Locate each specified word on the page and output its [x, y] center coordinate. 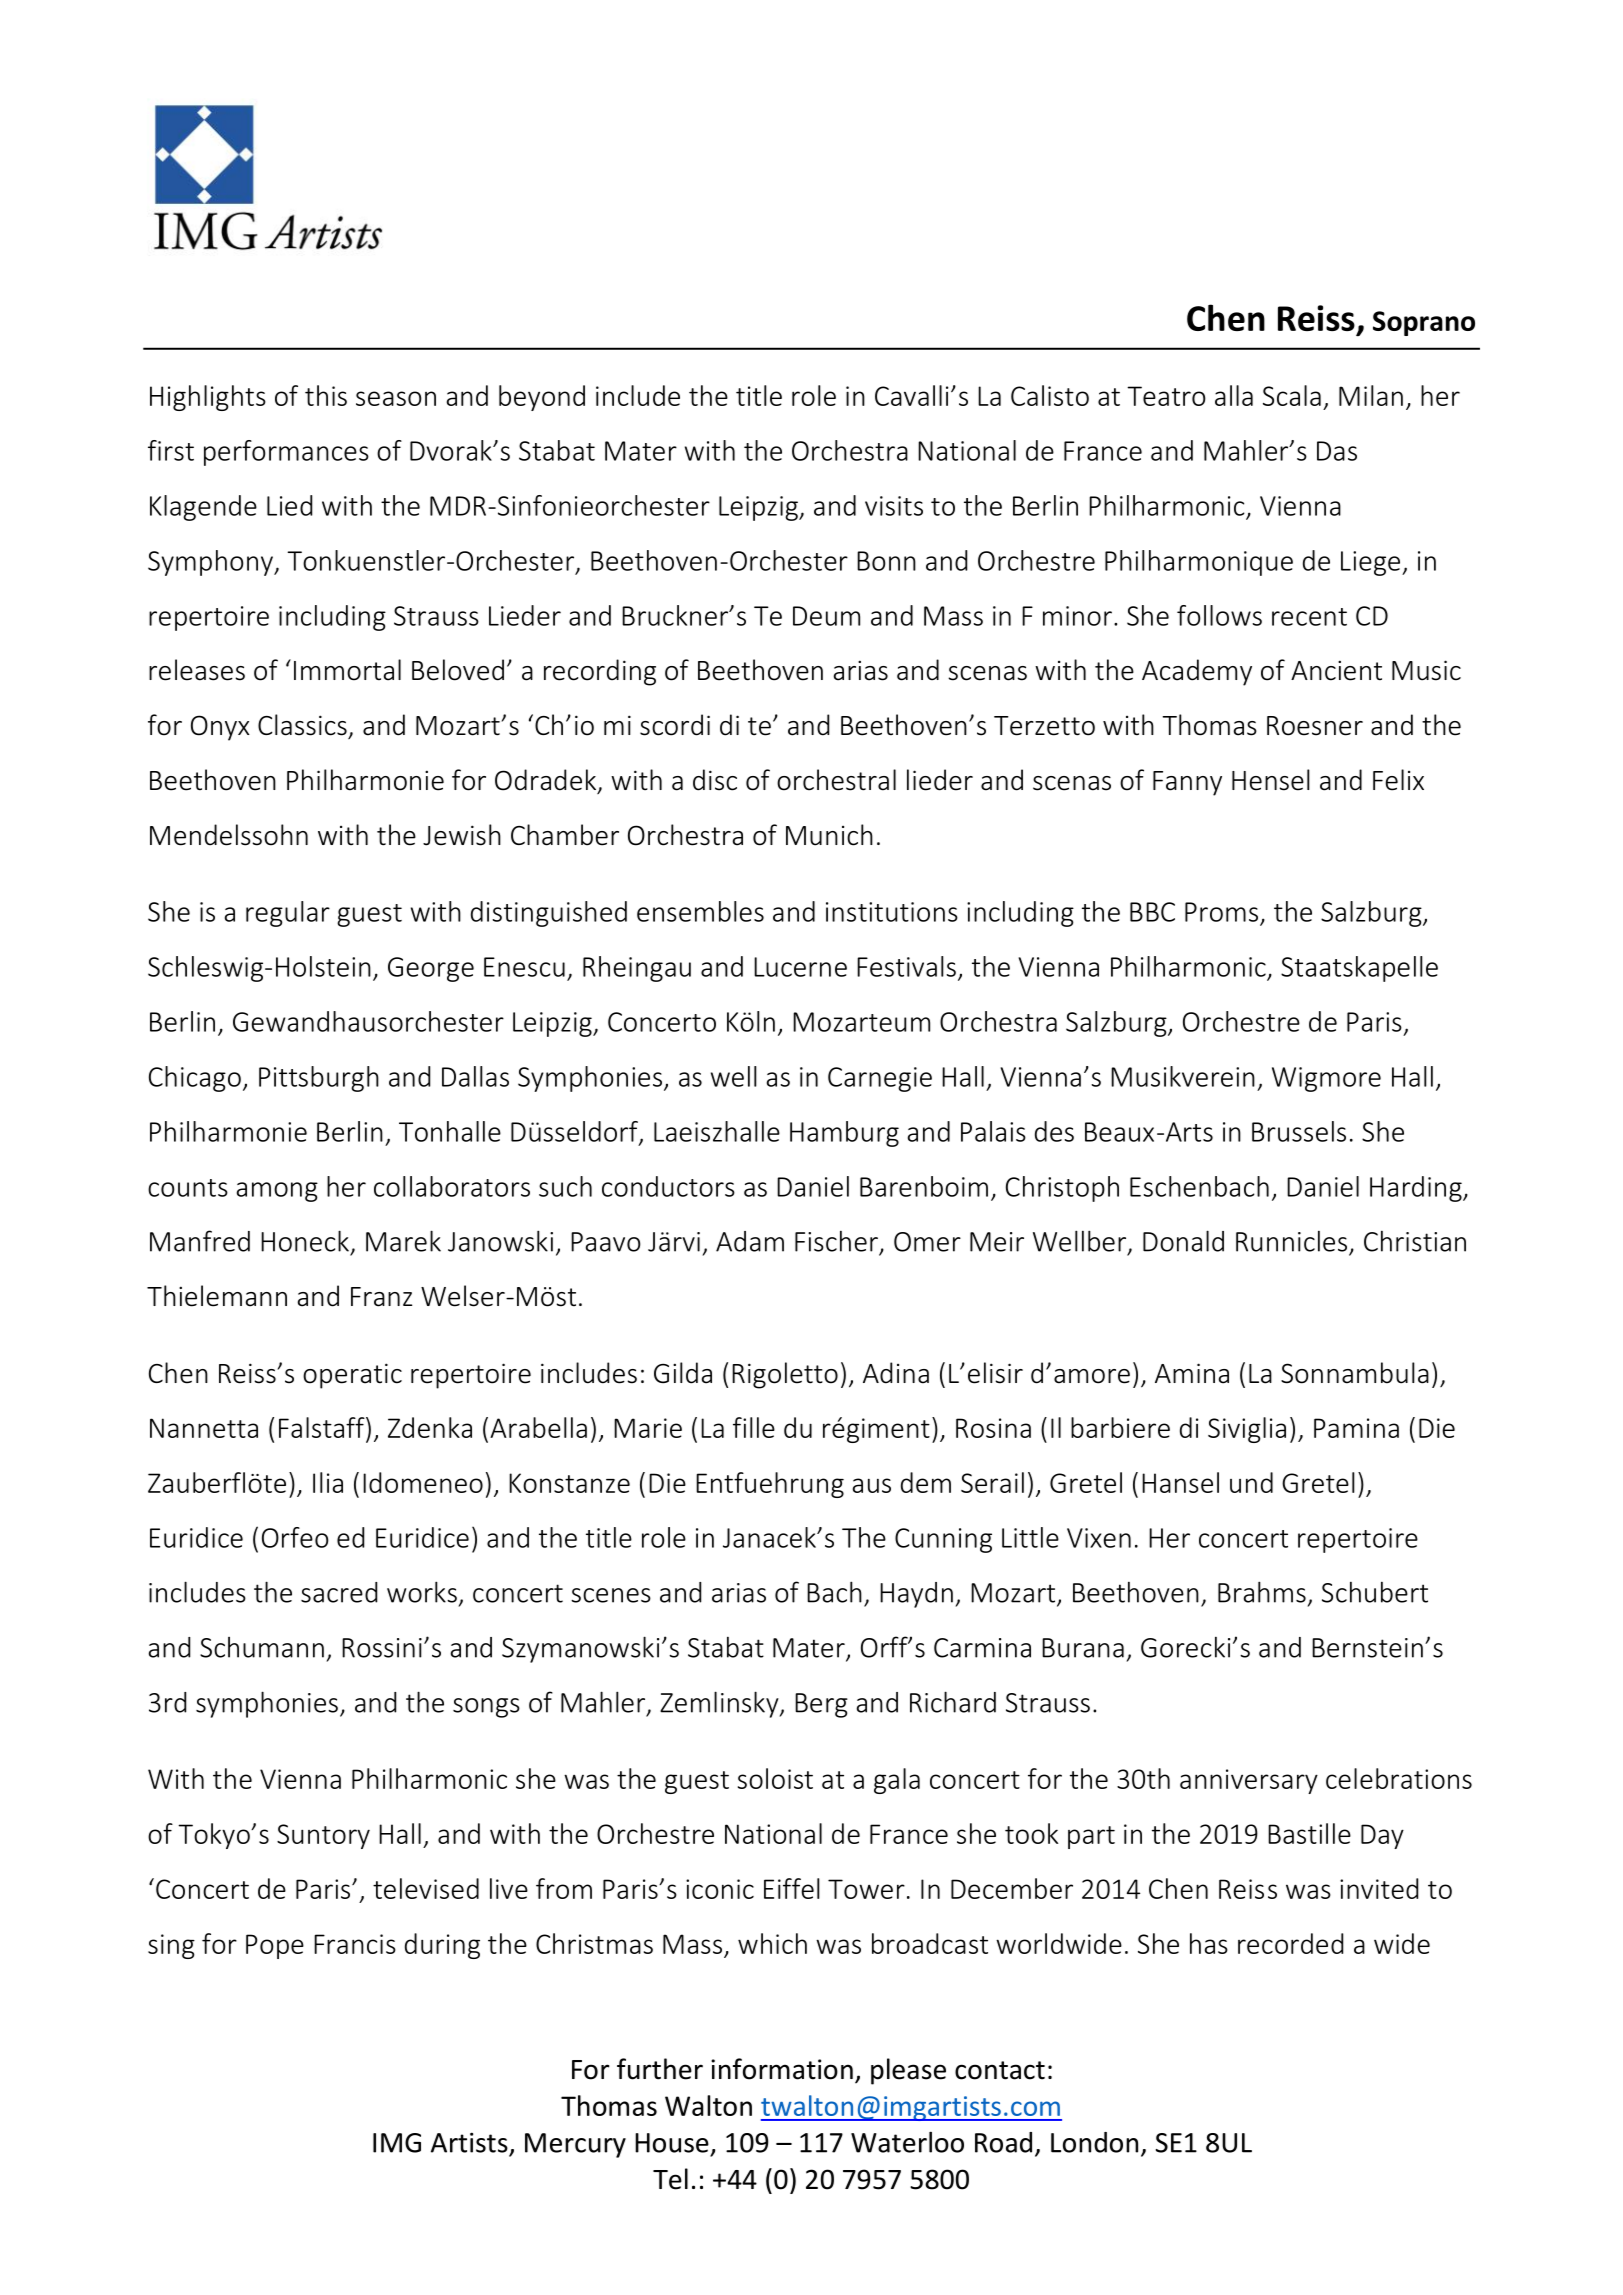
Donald [1183, 1241]
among [277, 1192]
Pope [275, 1946]
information [782, 2069]
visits [894, 506]
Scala [1292, 395]
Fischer [836, 1241]
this [326, 395]
